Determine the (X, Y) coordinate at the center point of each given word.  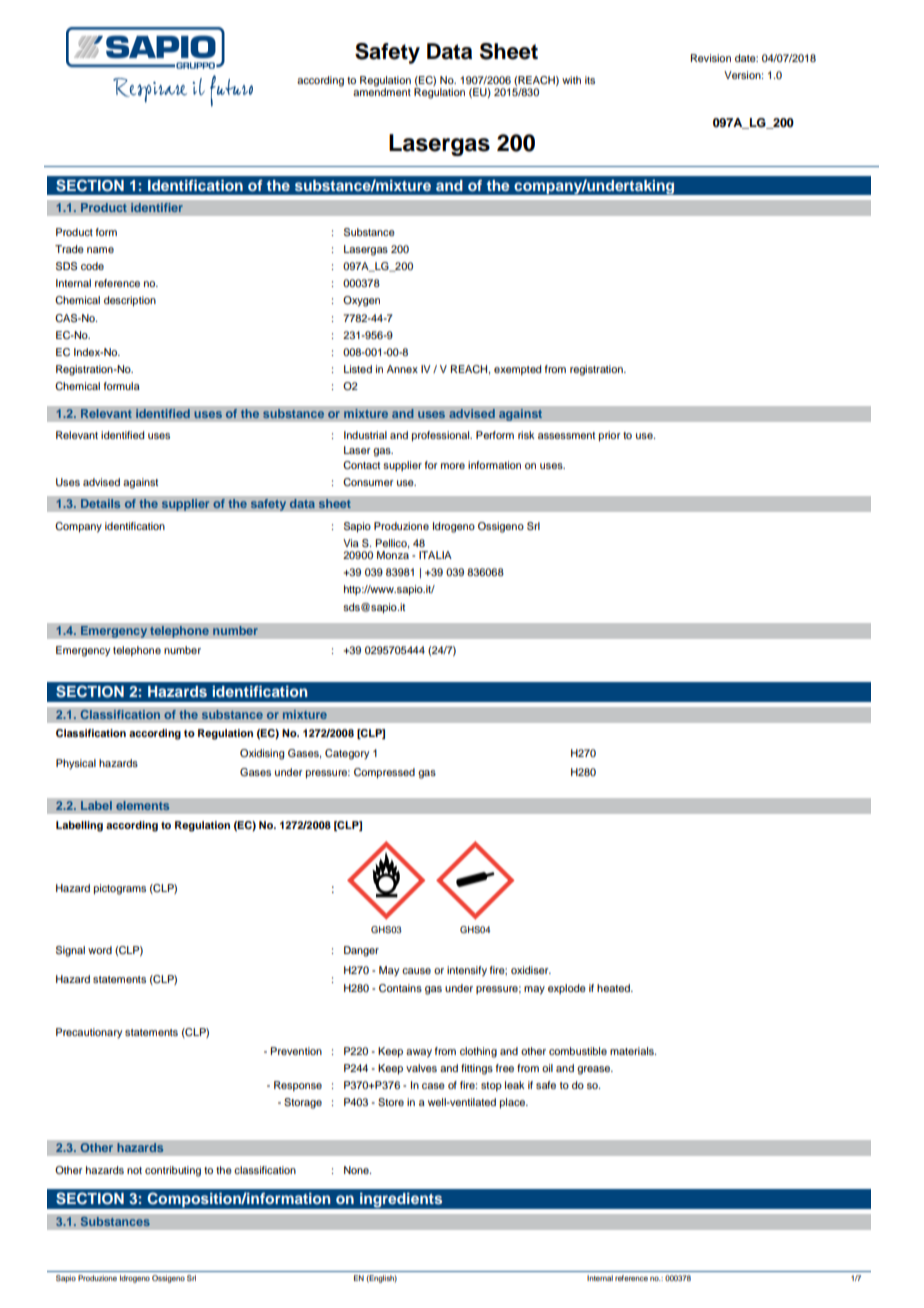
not (134, 1170)
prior (609, 436)
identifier (157, 207)
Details (101, 504)
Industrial (365, 435)
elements (143, 806)
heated (614, 988)
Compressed (384, 773)
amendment (382, 91)
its (590, 80)
